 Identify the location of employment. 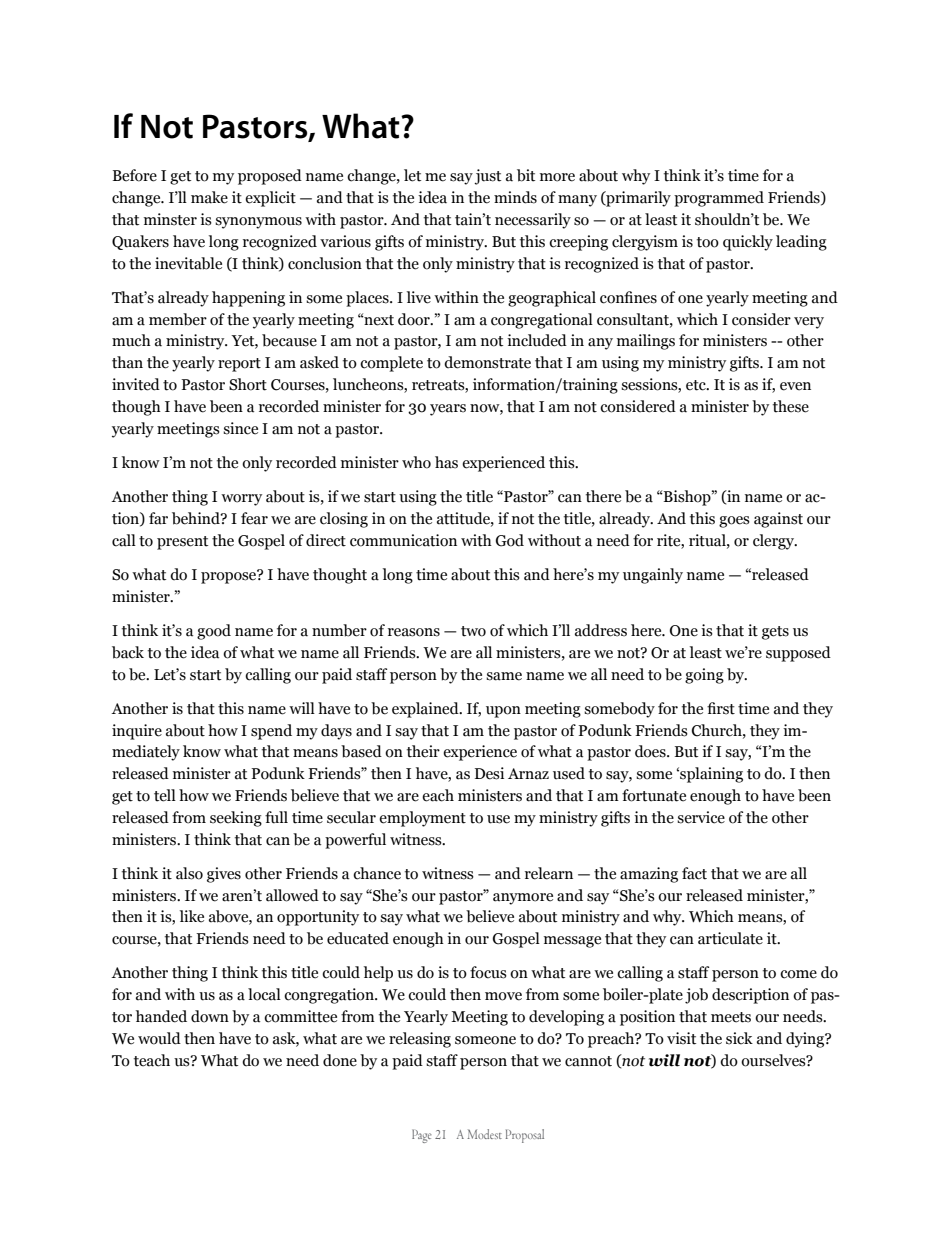
(422, 819).
